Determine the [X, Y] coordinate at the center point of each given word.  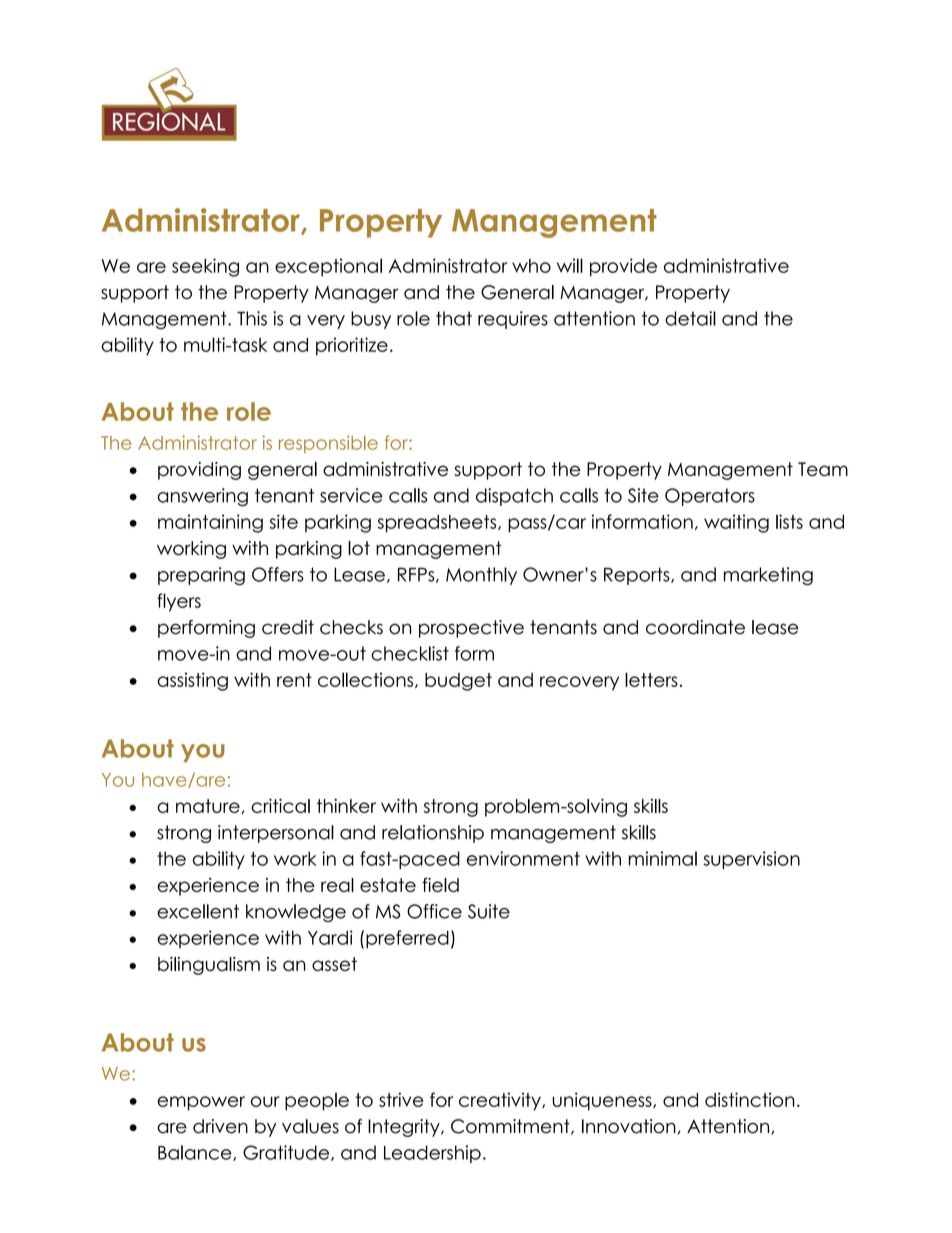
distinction [750, 1099]
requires [513, 320]
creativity [501, 1101]
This [252, 318]
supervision [751, 860]
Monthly [481, 576]
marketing [768, 576]
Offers [278, 574]
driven [220, 1126]
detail [690, 318]
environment [523, 858]
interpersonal [276, 834]
